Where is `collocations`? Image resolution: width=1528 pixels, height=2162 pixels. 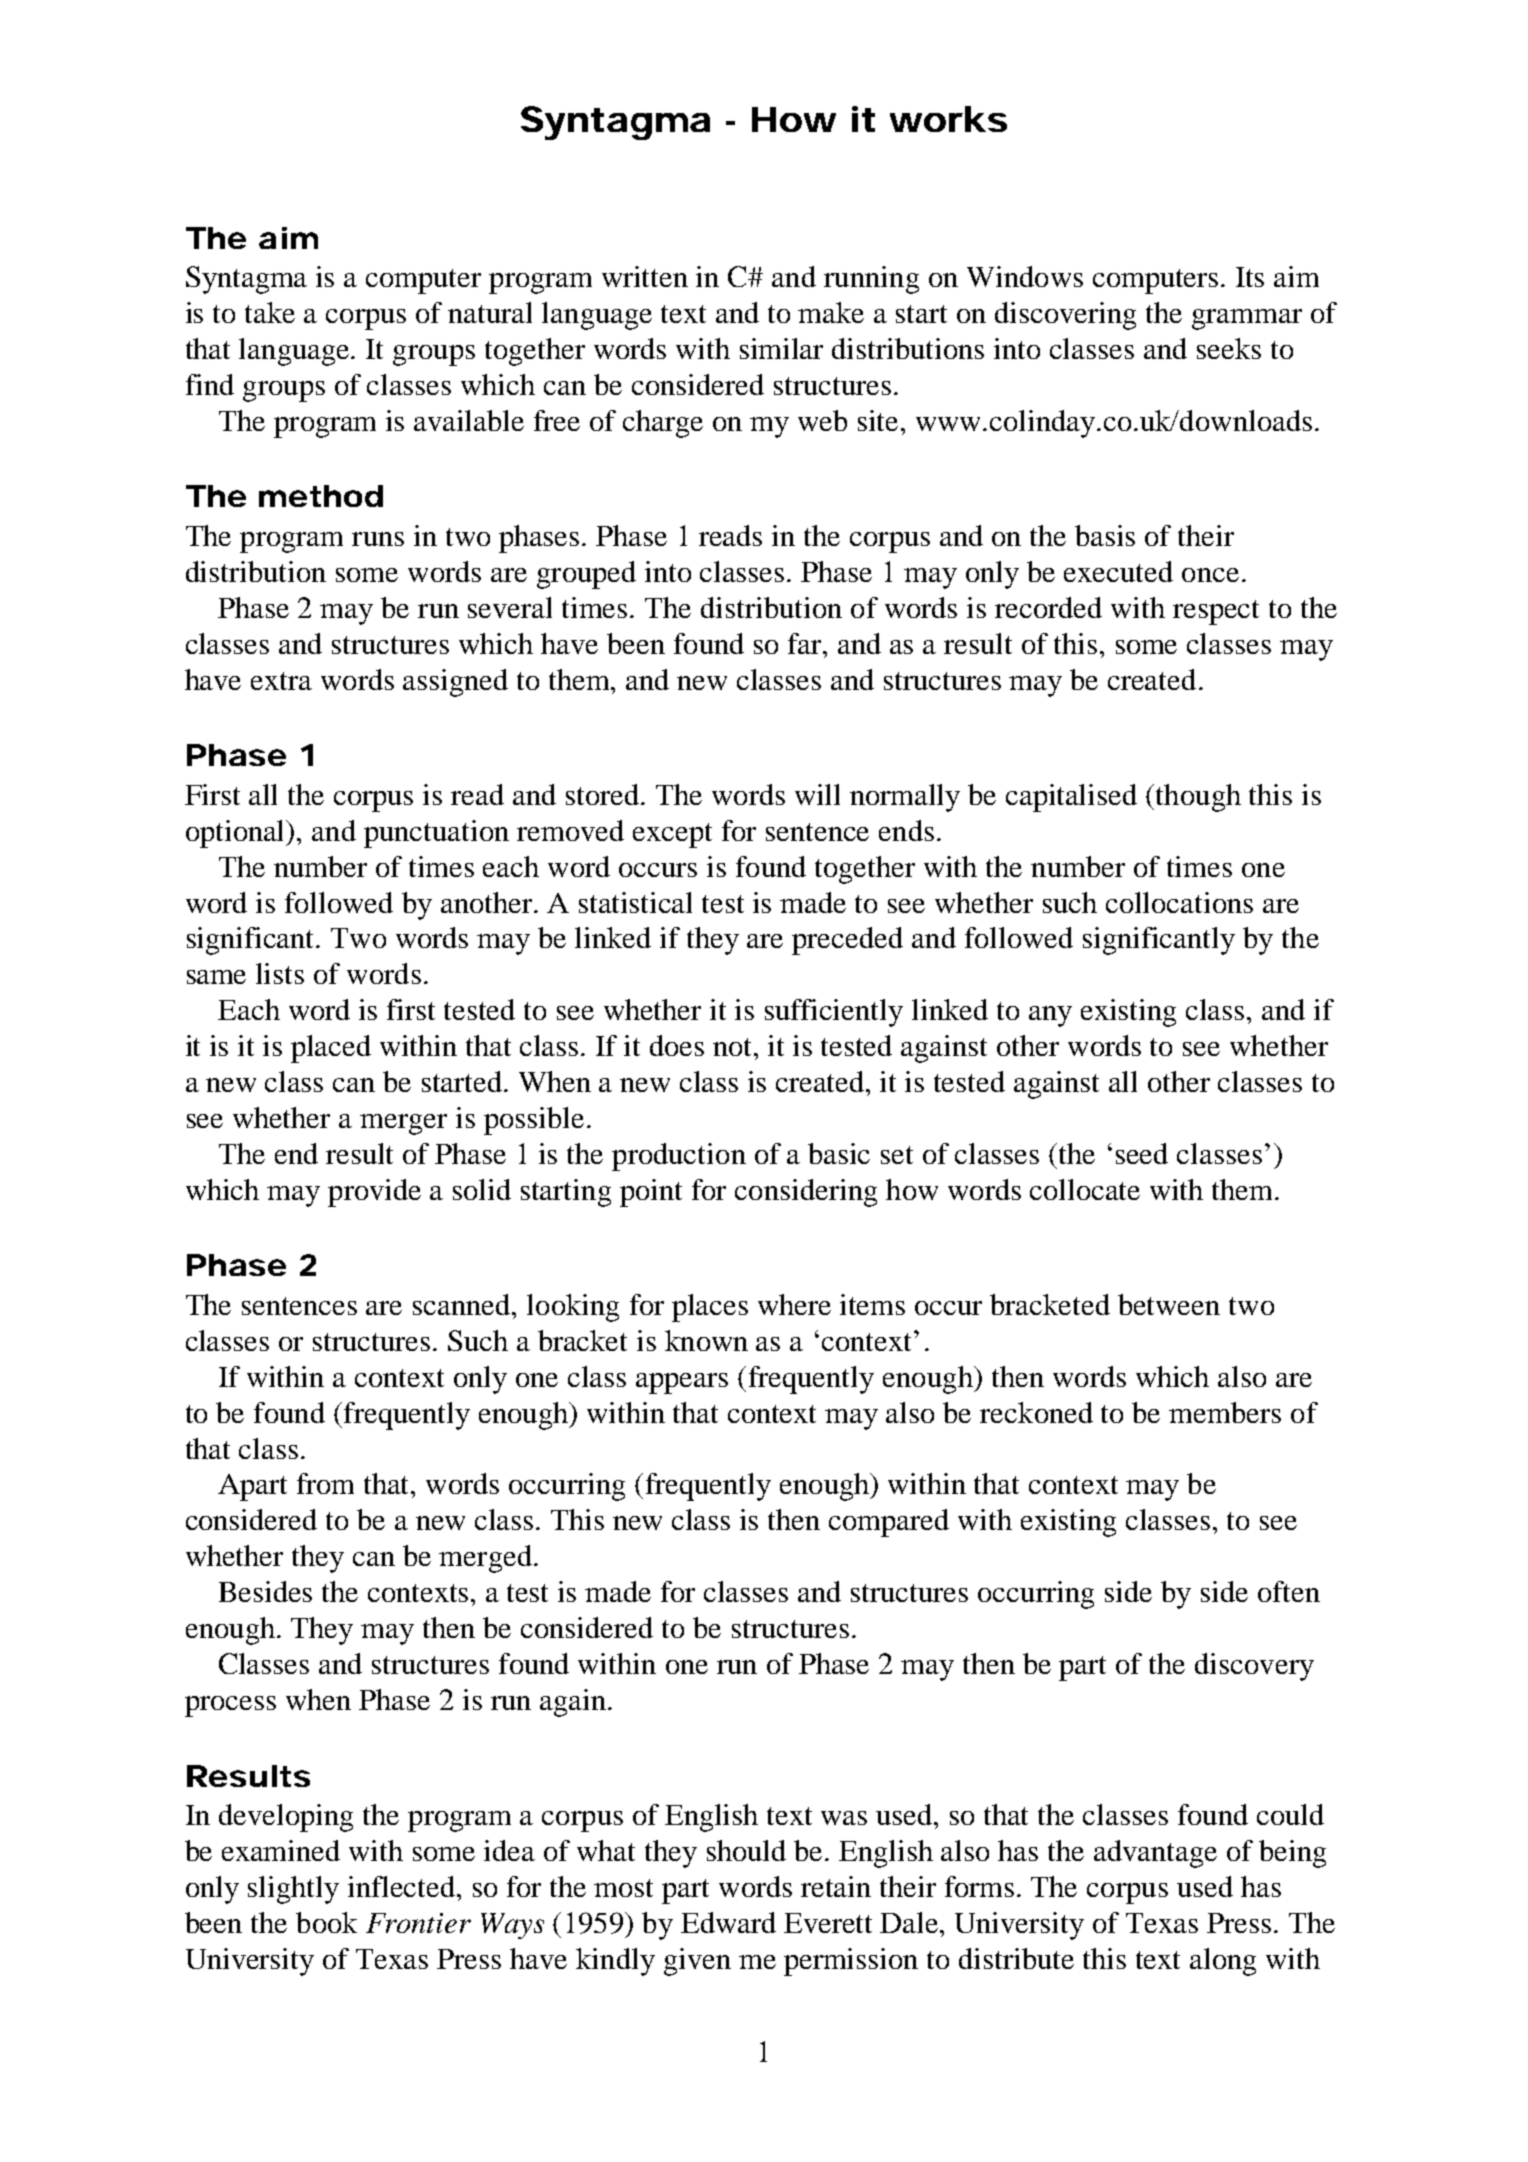
collocations is located at coordinates (1179, 902).
